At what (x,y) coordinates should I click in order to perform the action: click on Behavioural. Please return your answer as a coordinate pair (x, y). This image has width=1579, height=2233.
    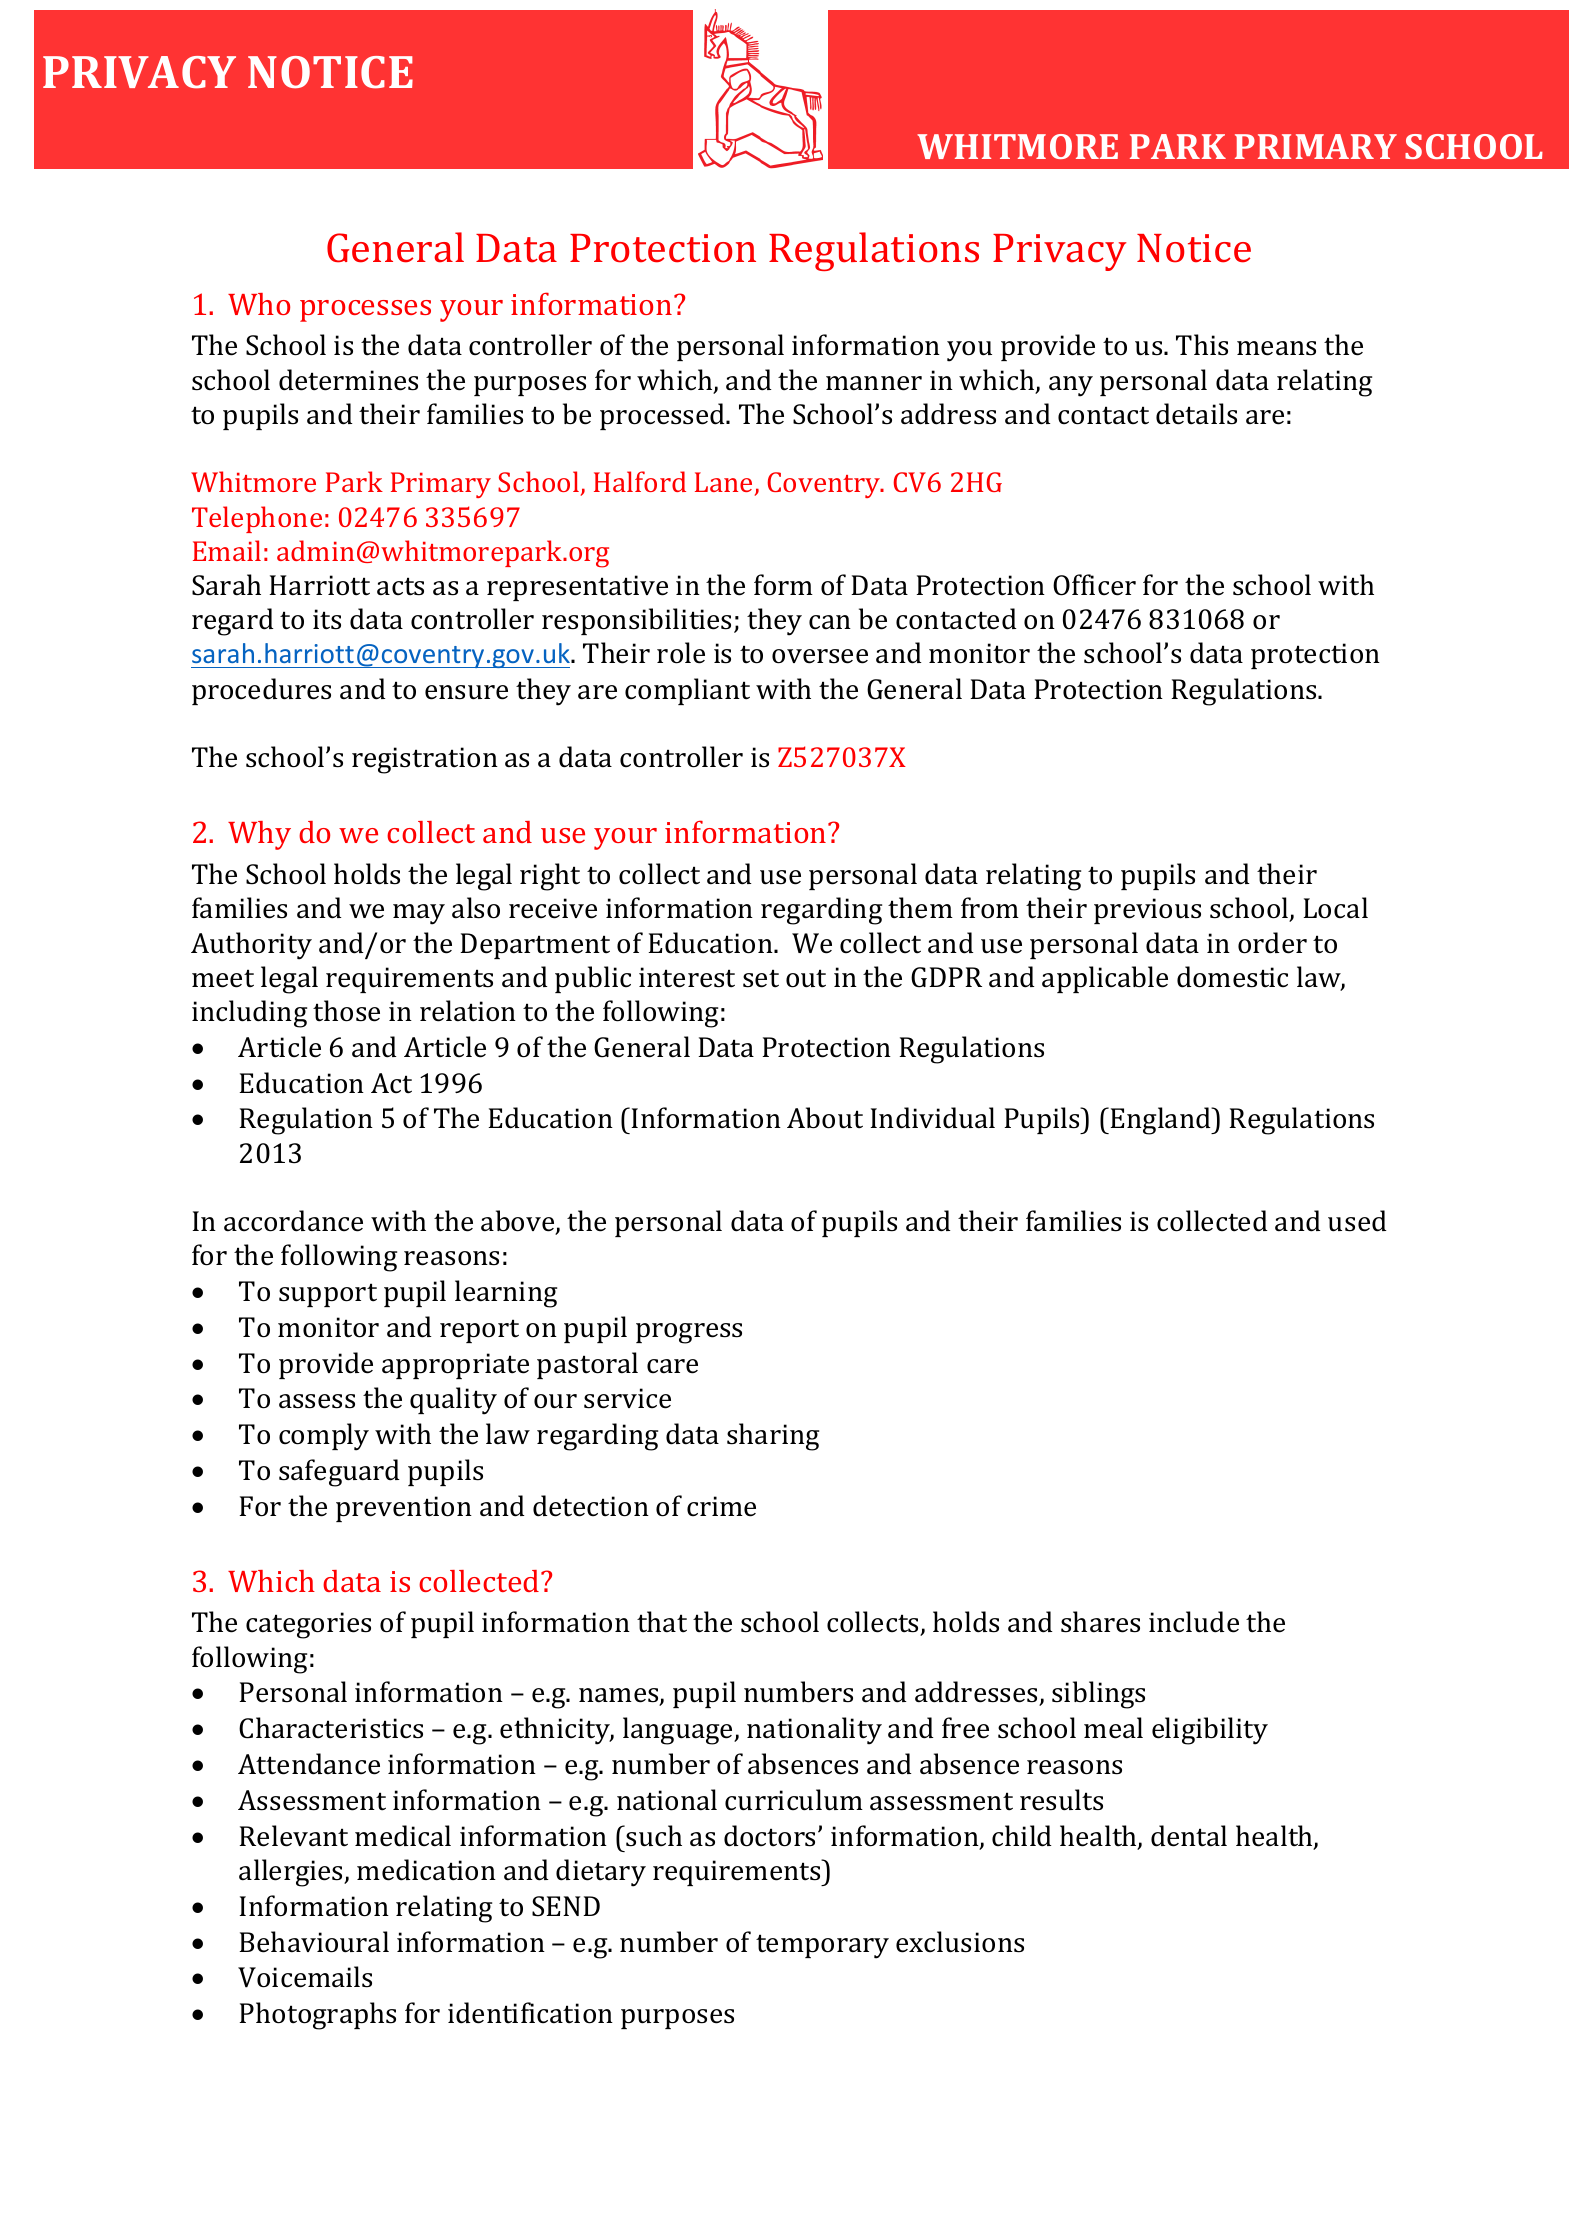
    Looking at the image, I should click on (314, 1942).
